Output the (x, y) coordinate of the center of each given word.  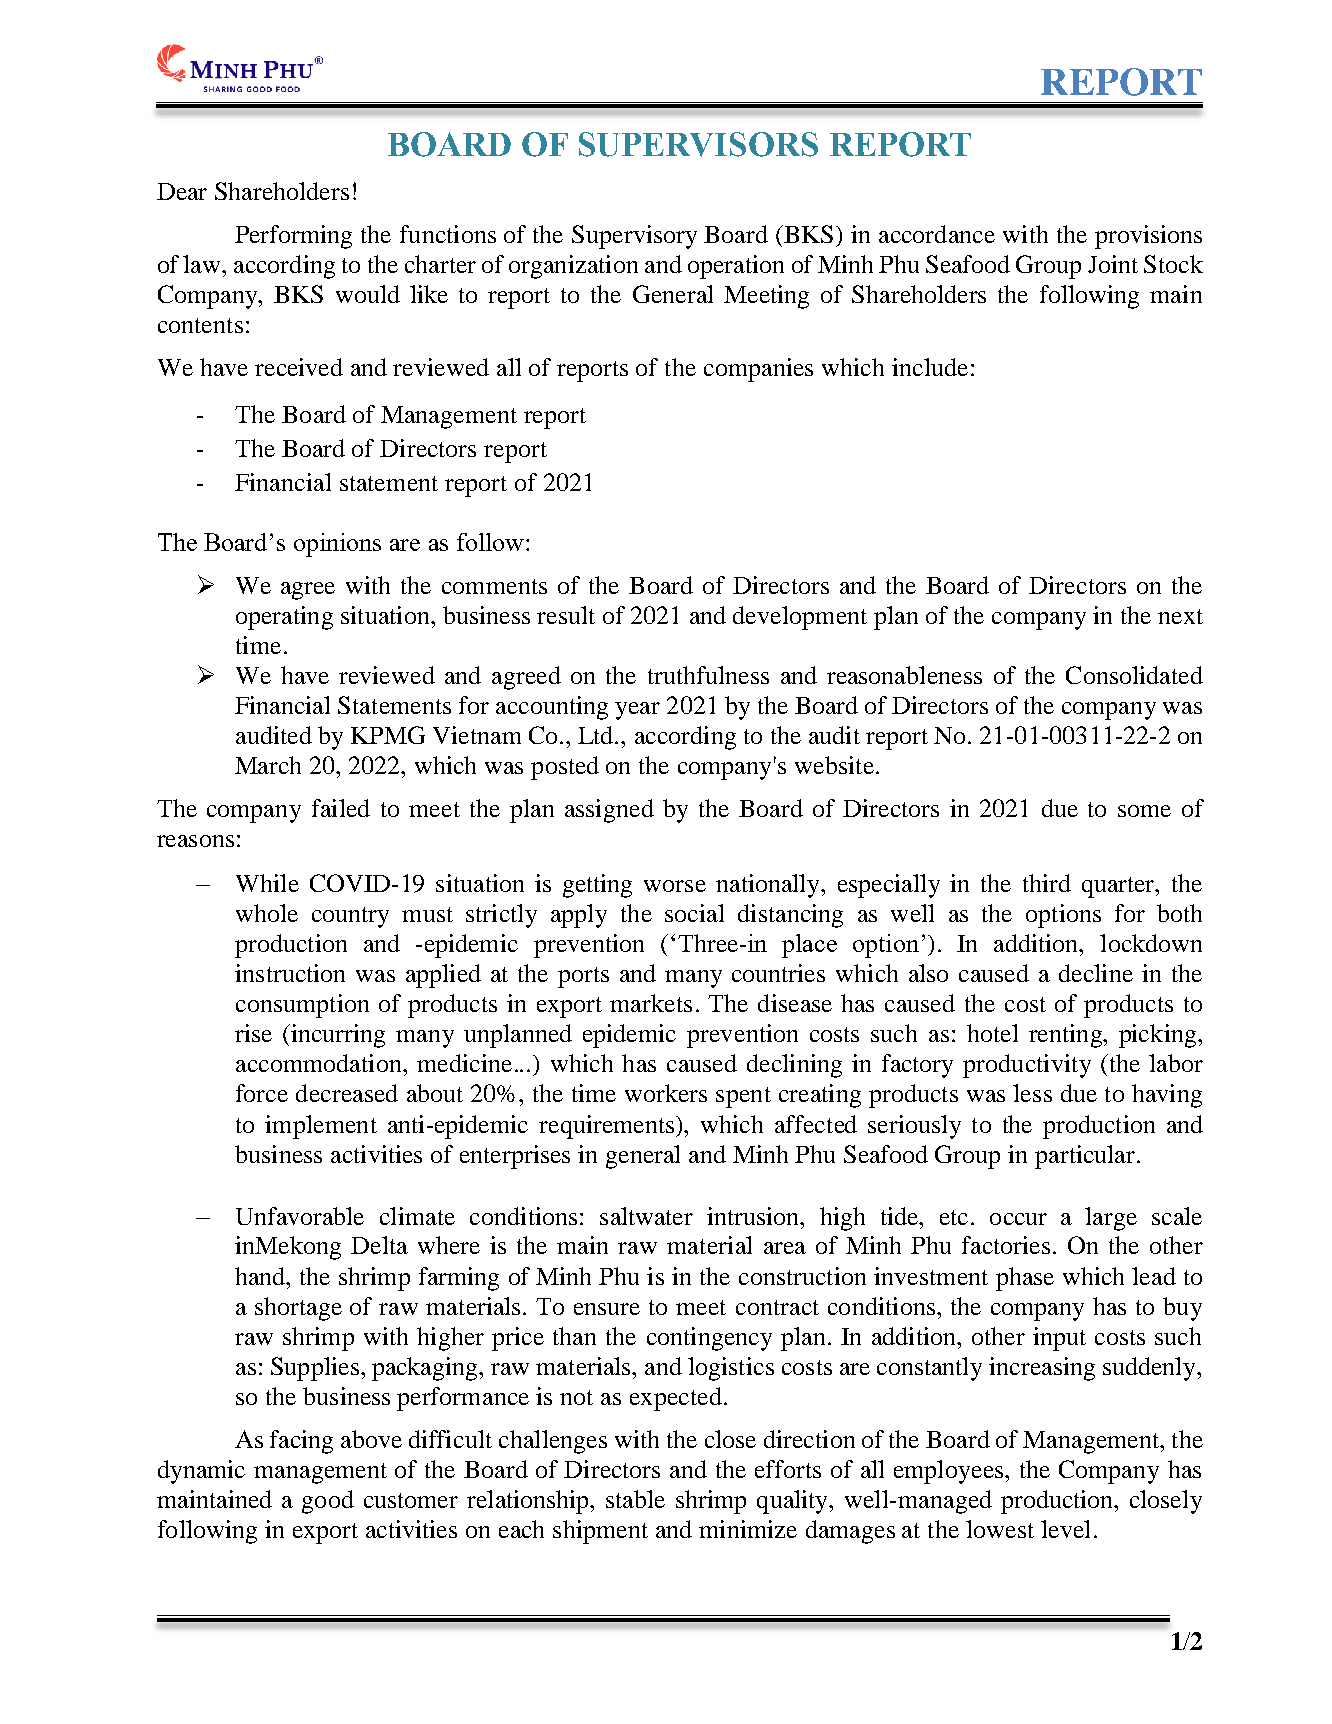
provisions (1148, 237)
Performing (293, 237)
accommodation (320, 1063)
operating (284, 618)
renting (1066, 1036)
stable (635, 1499)
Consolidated (1134, 675)
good (328, 1502)
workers (666, 1093)
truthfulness (708, 675)
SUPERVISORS (698, 144)
